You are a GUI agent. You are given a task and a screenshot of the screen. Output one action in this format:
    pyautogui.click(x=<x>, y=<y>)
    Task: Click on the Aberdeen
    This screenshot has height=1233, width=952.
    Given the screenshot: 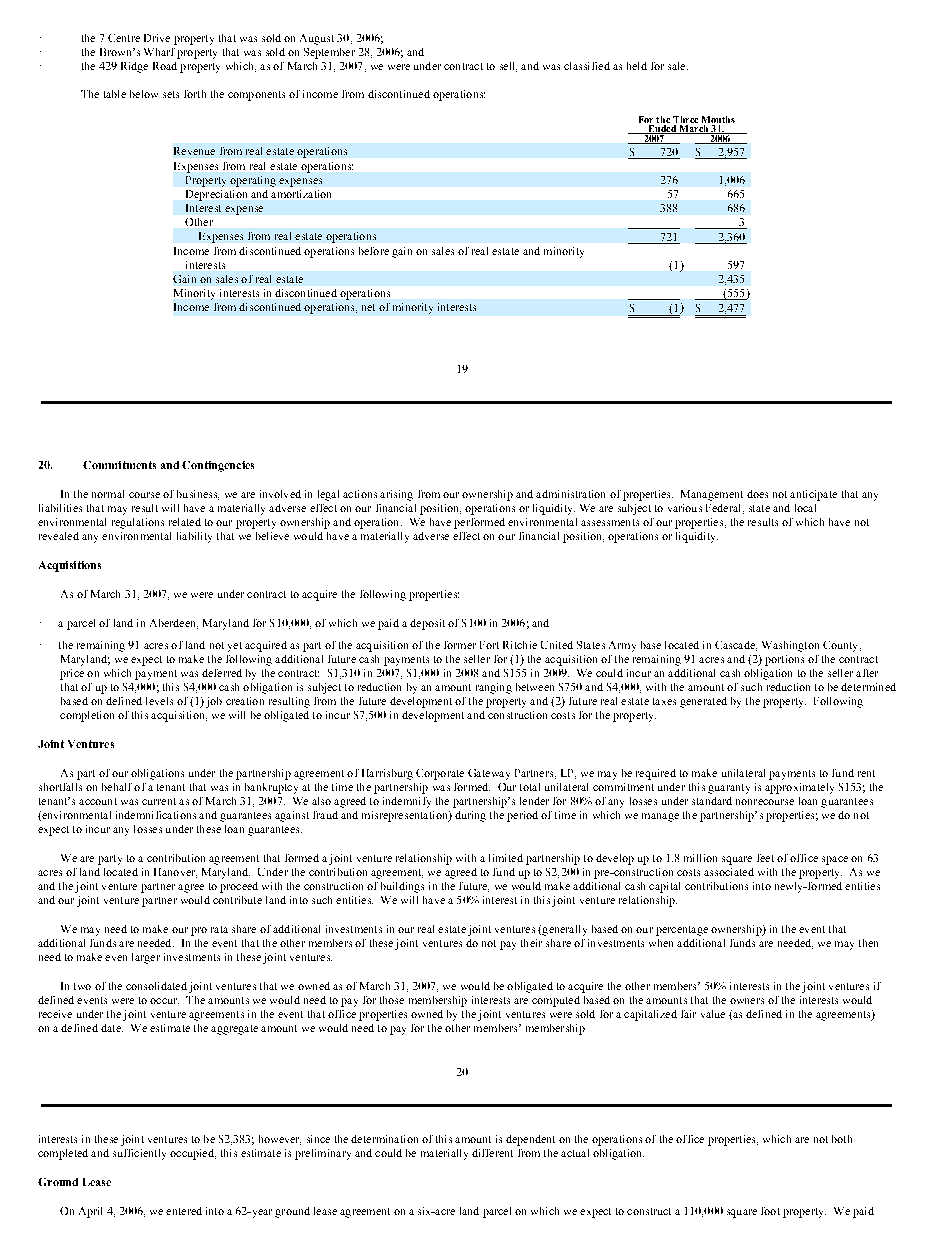 What is the action you would take?
    pyautogui.click(x=174, y=624)
